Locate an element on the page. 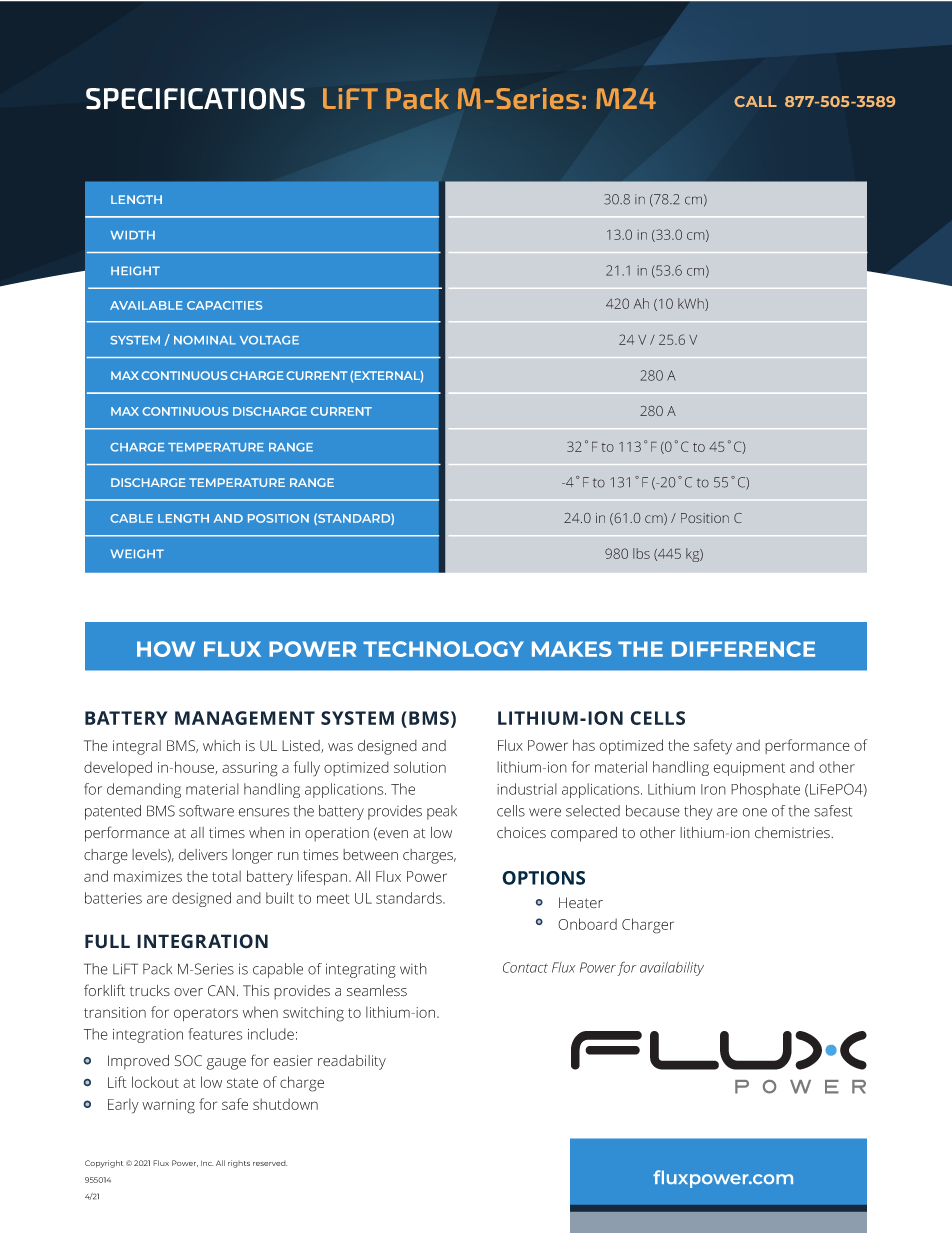 This document has width=952, height=1233. readability is located at coordinates (352, 1062).
